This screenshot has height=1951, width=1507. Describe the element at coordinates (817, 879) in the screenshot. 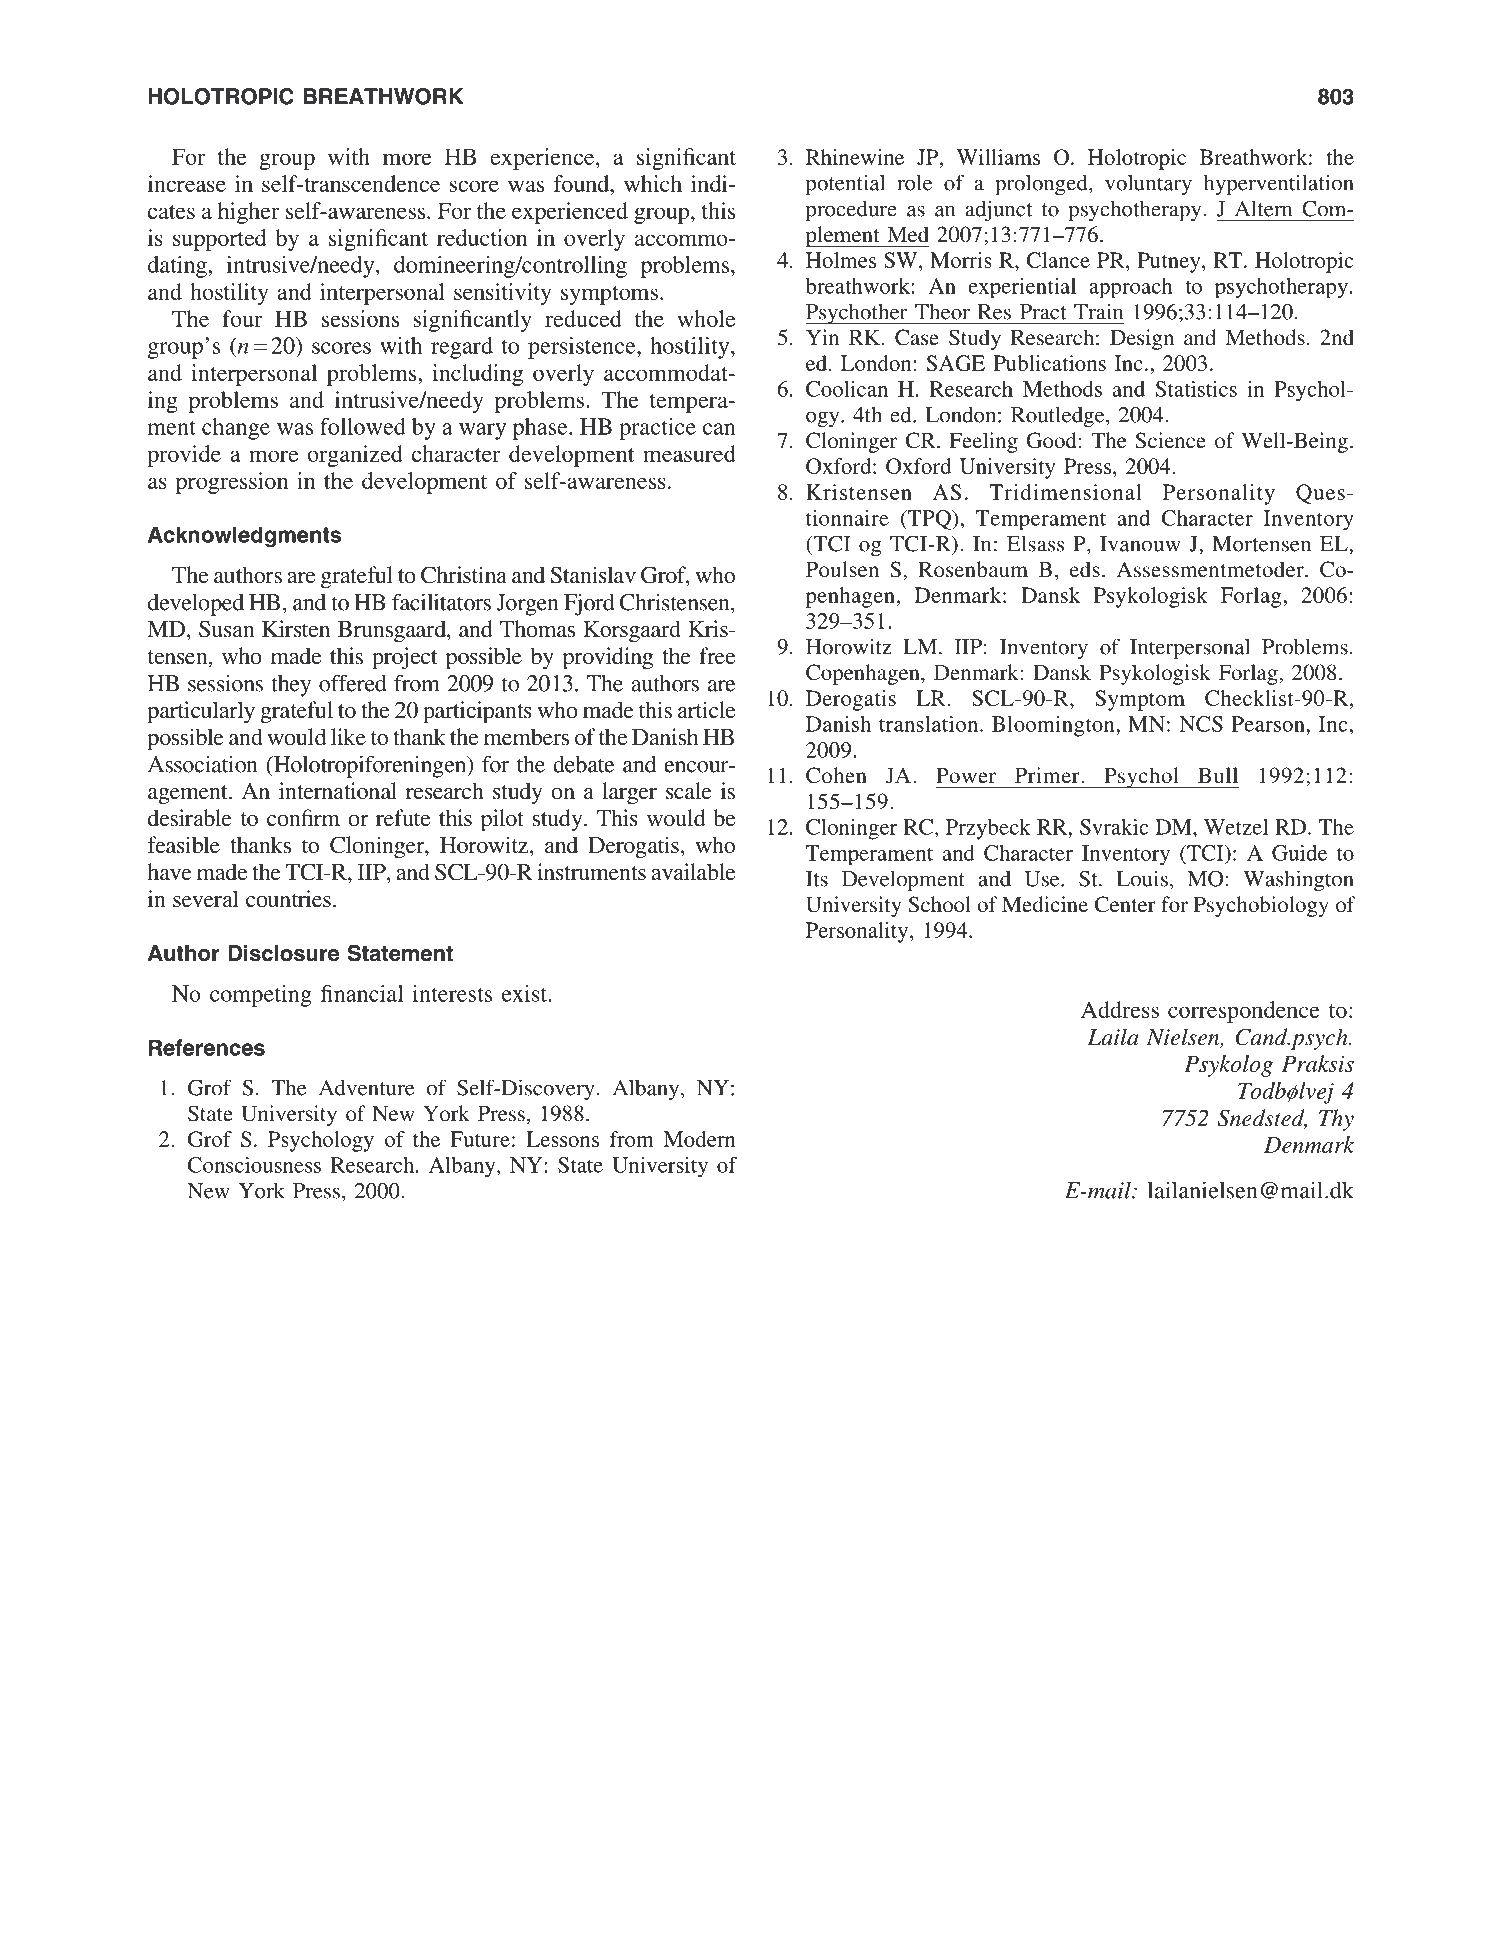

I see `Its` at that location.
